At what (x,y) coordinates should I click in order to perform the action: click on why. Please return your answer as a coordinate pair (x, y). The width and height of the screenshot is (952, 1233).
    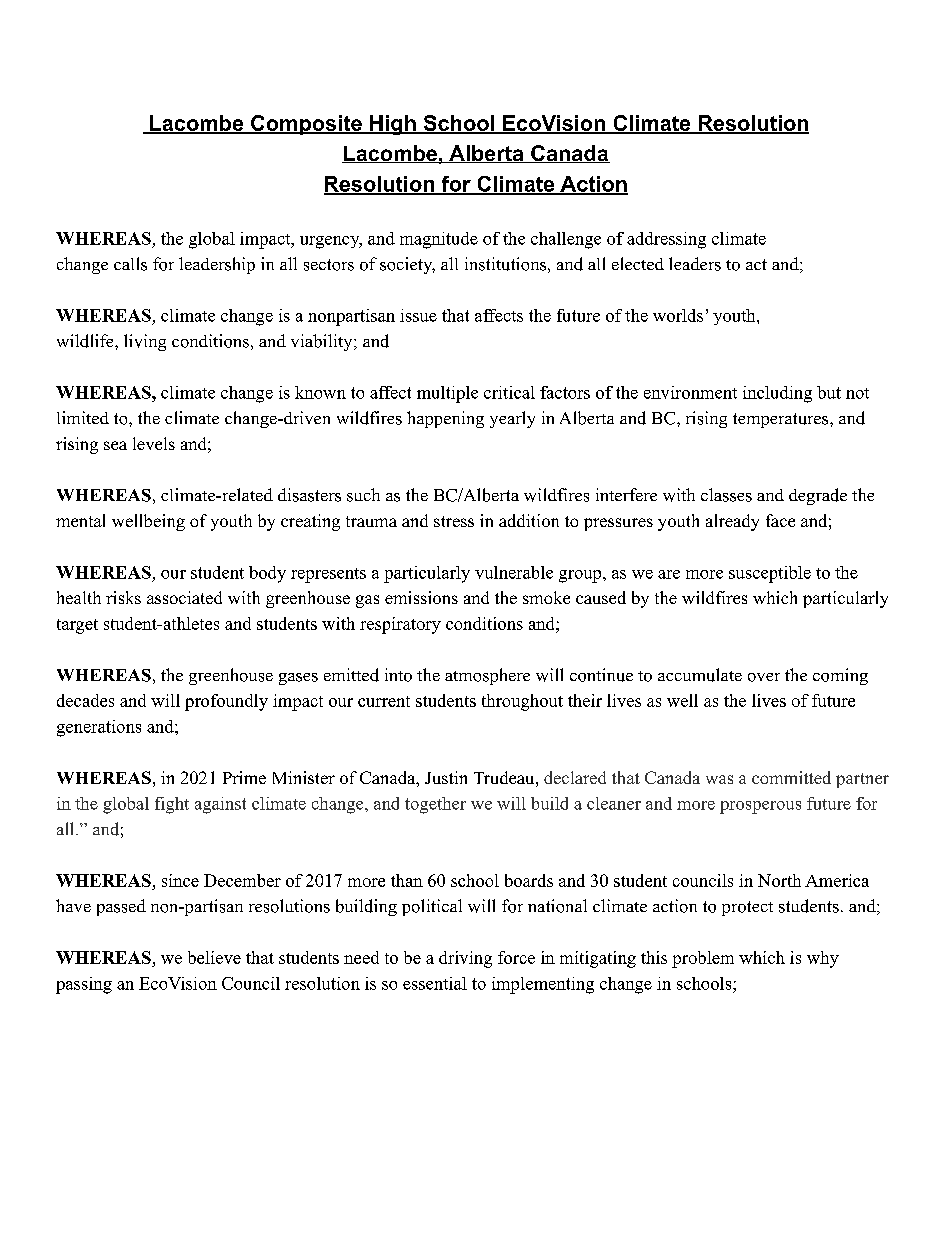
    Looking at the image, I should click on (823, 959).
